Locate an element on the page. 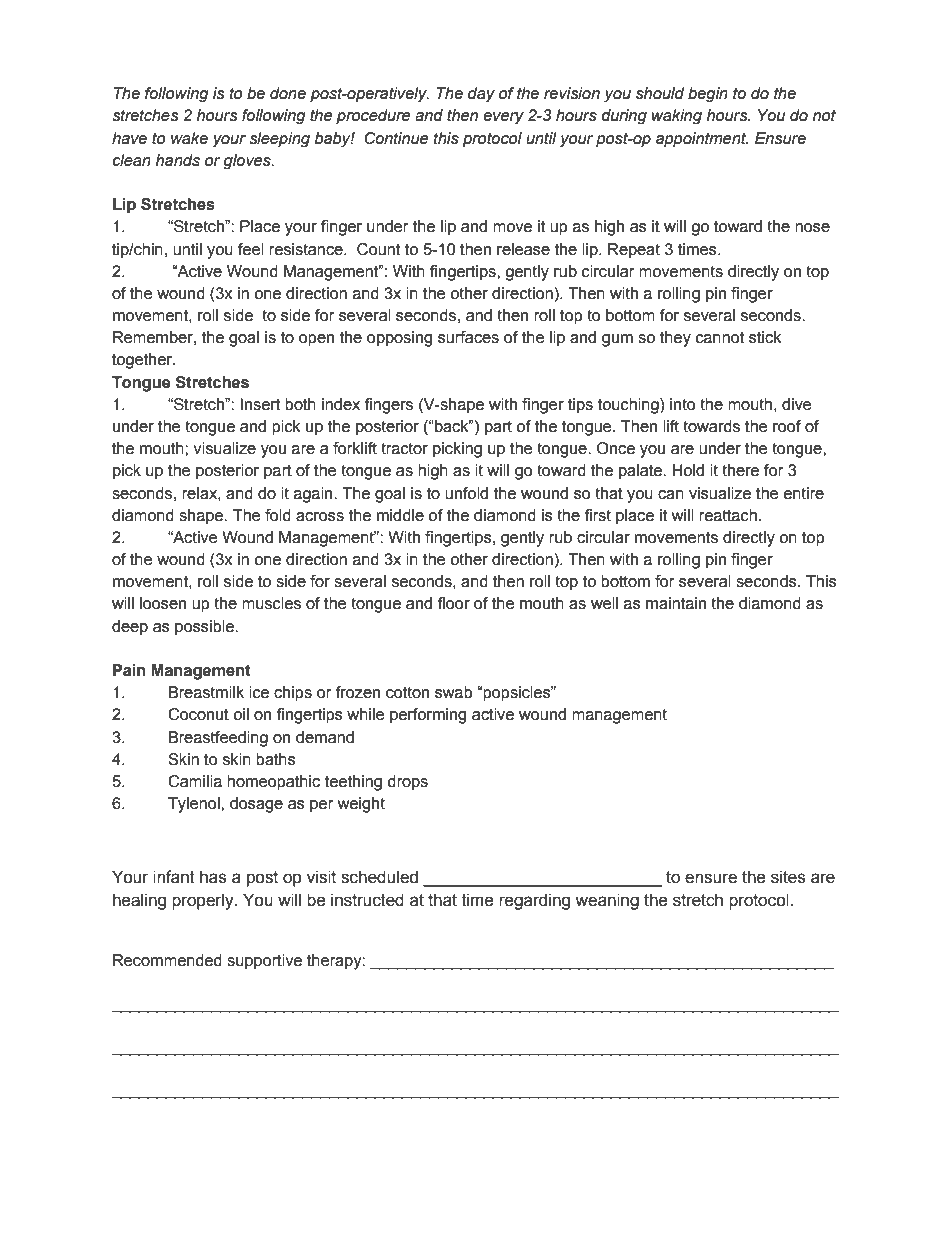 This image has width=952, height=1233. drops is located at coordinates (407, 783).
